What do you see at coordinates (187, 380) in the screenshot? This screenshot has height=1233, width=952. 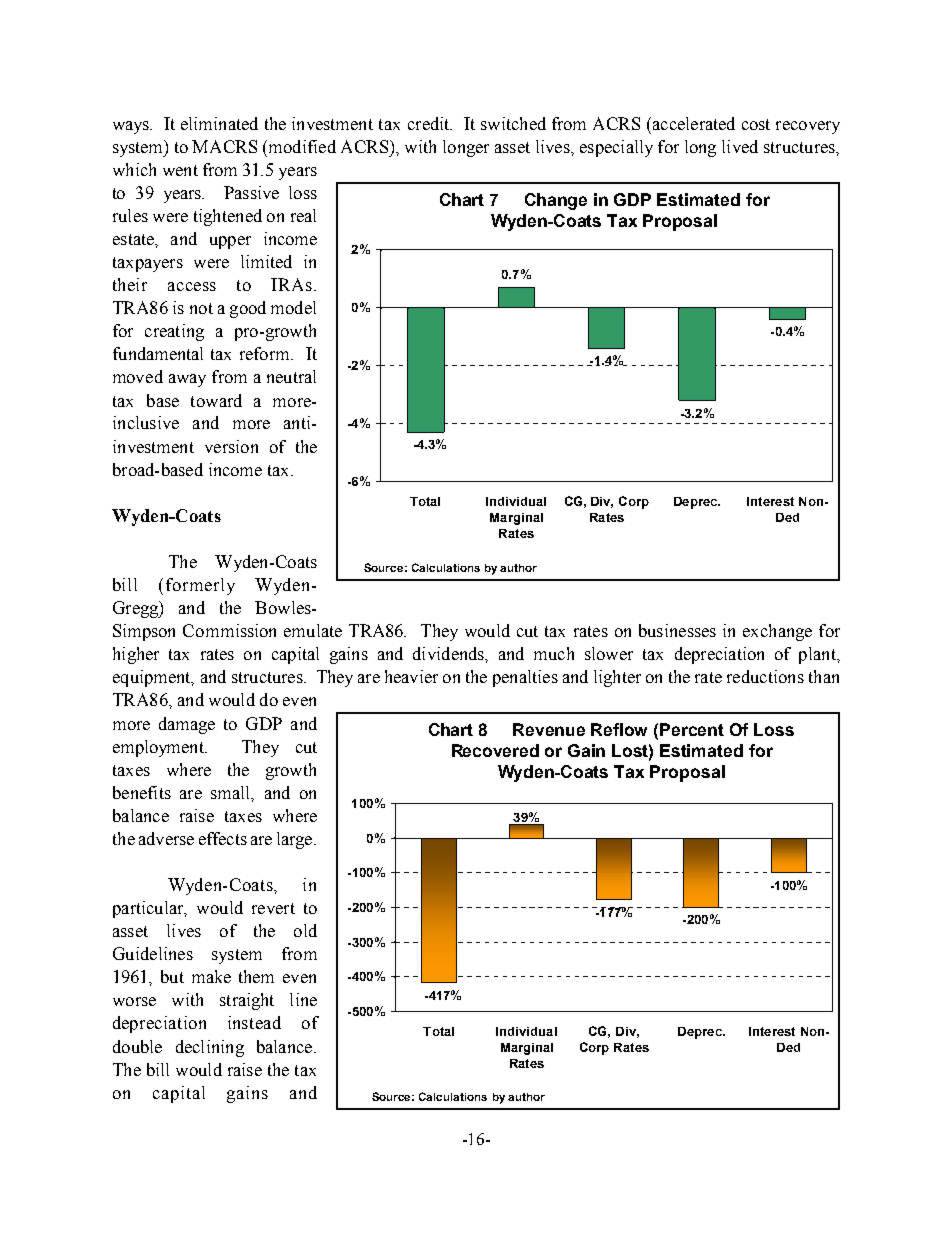 I see `away` at bounding box center [187, 380].
